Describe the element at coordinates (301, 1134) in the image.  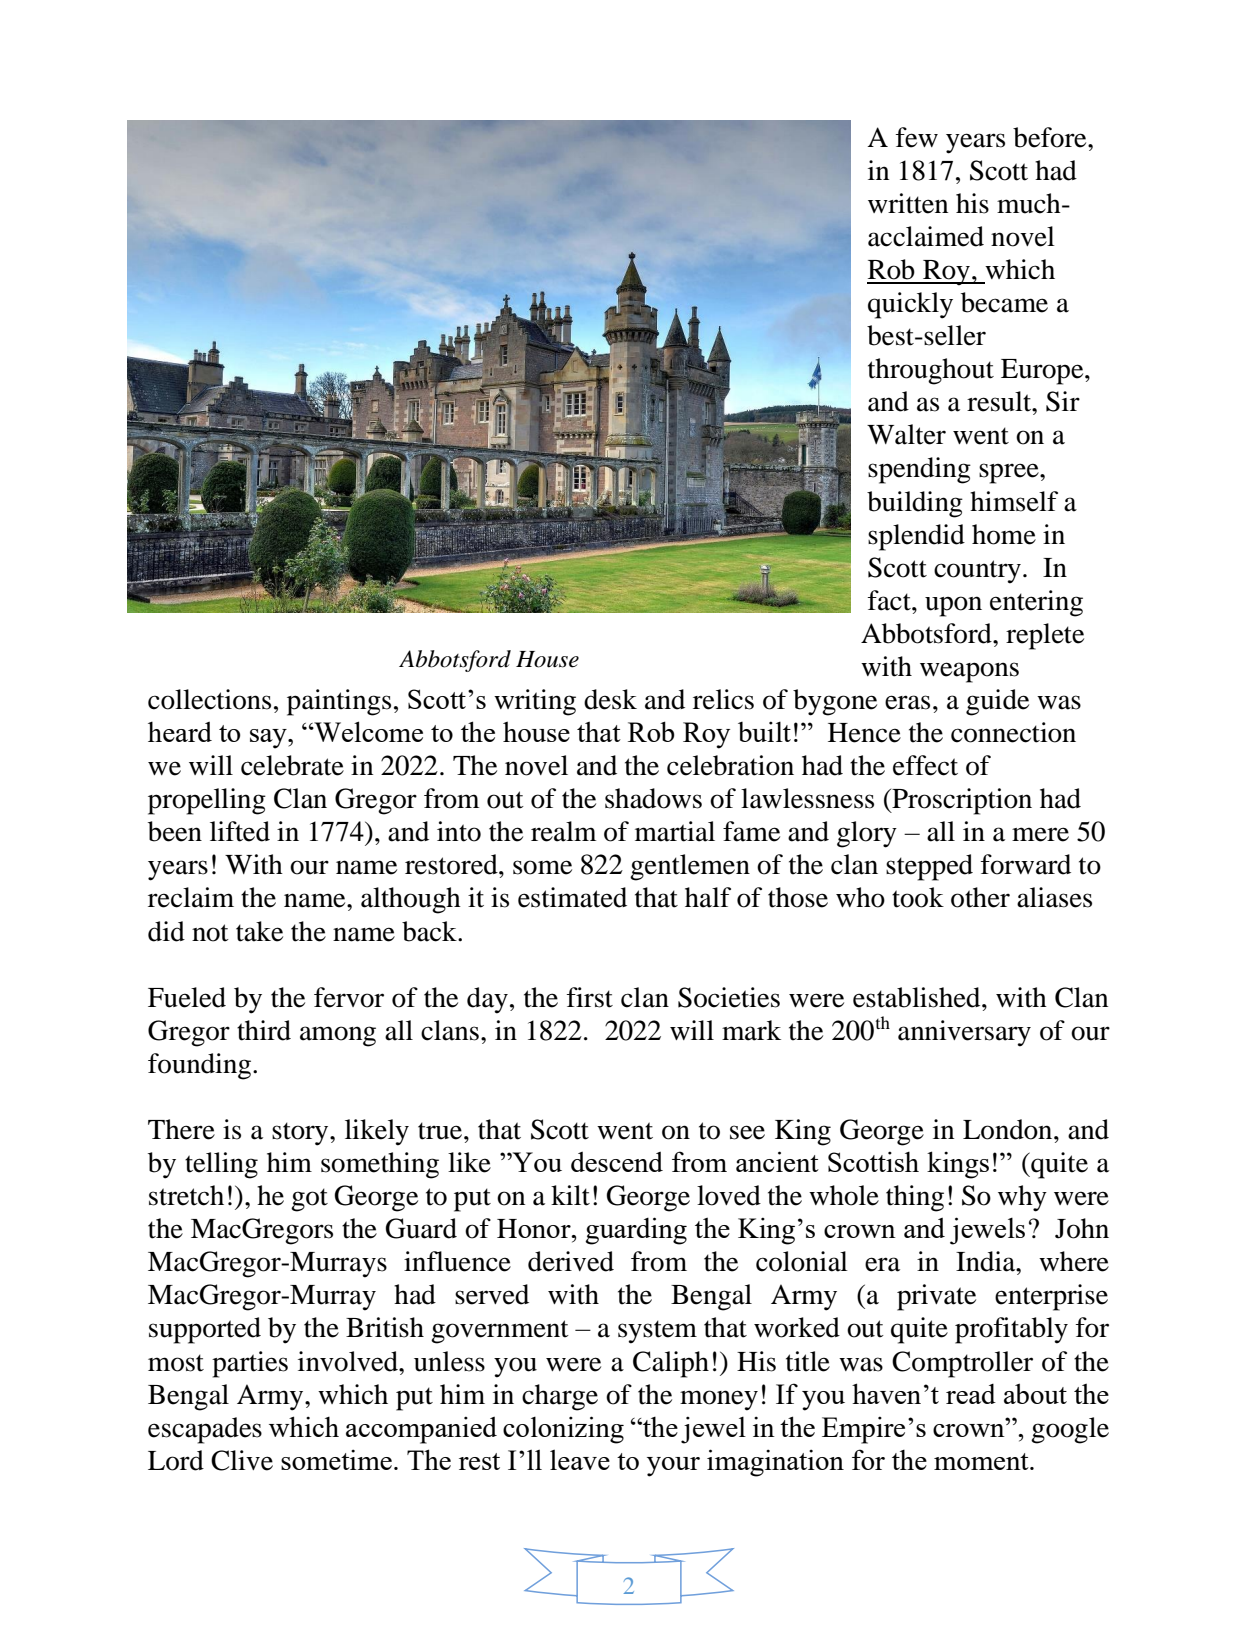
I see `story` at that location.
